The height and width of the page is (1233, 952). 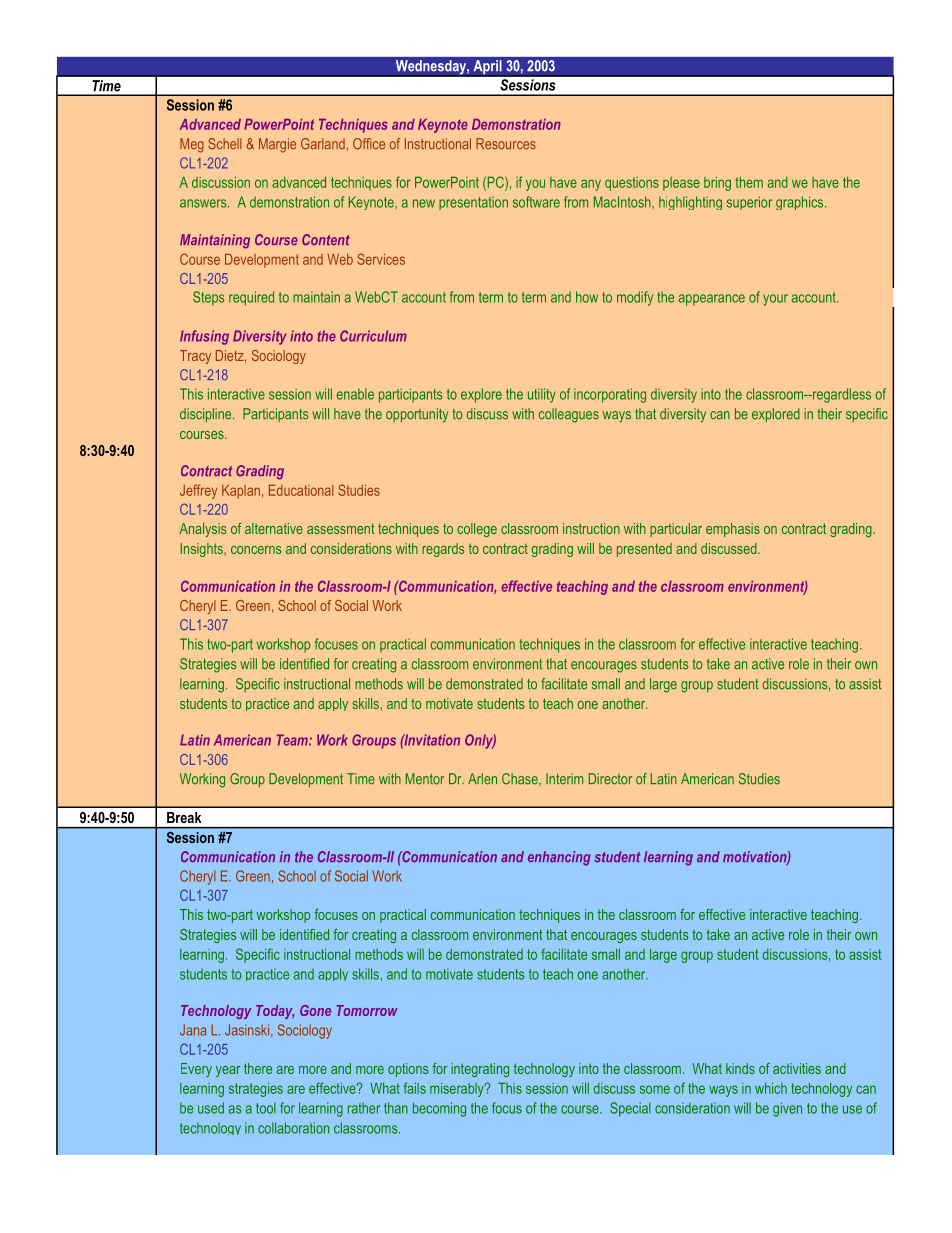 What do you see at coordinates (225, 144) in the page?
I see `Schell` at bounding box center [225, 144].
